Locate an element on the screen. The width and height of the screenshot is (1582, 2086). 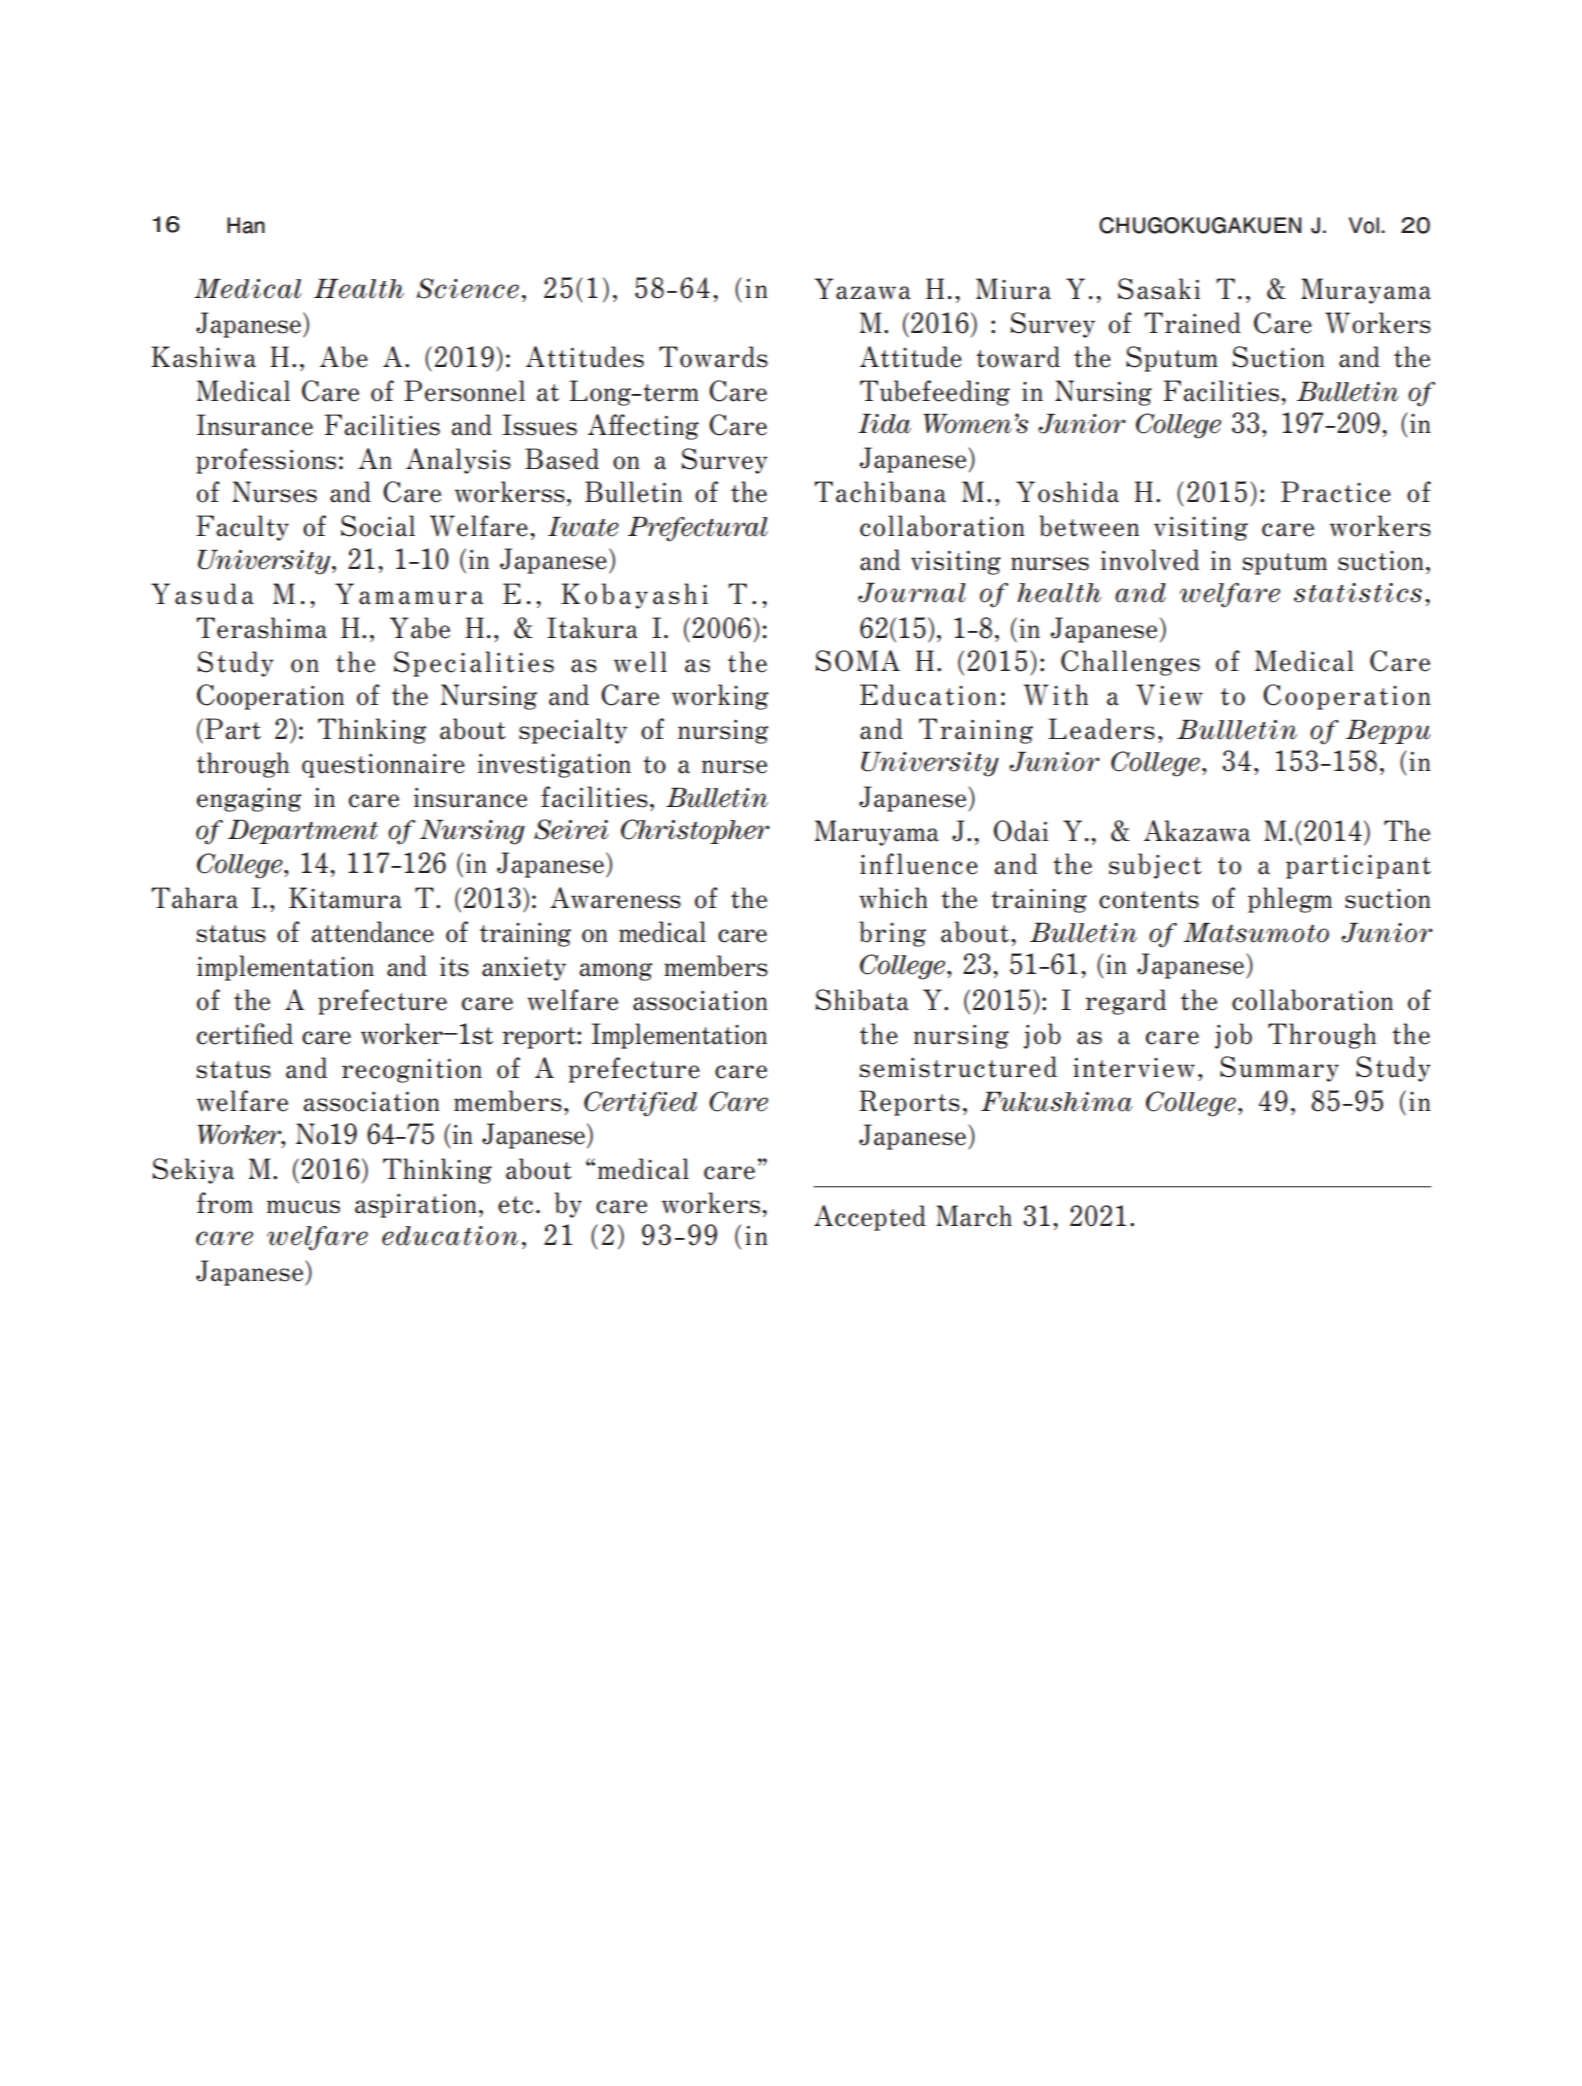
March is located at coordinates (974, 1216).
